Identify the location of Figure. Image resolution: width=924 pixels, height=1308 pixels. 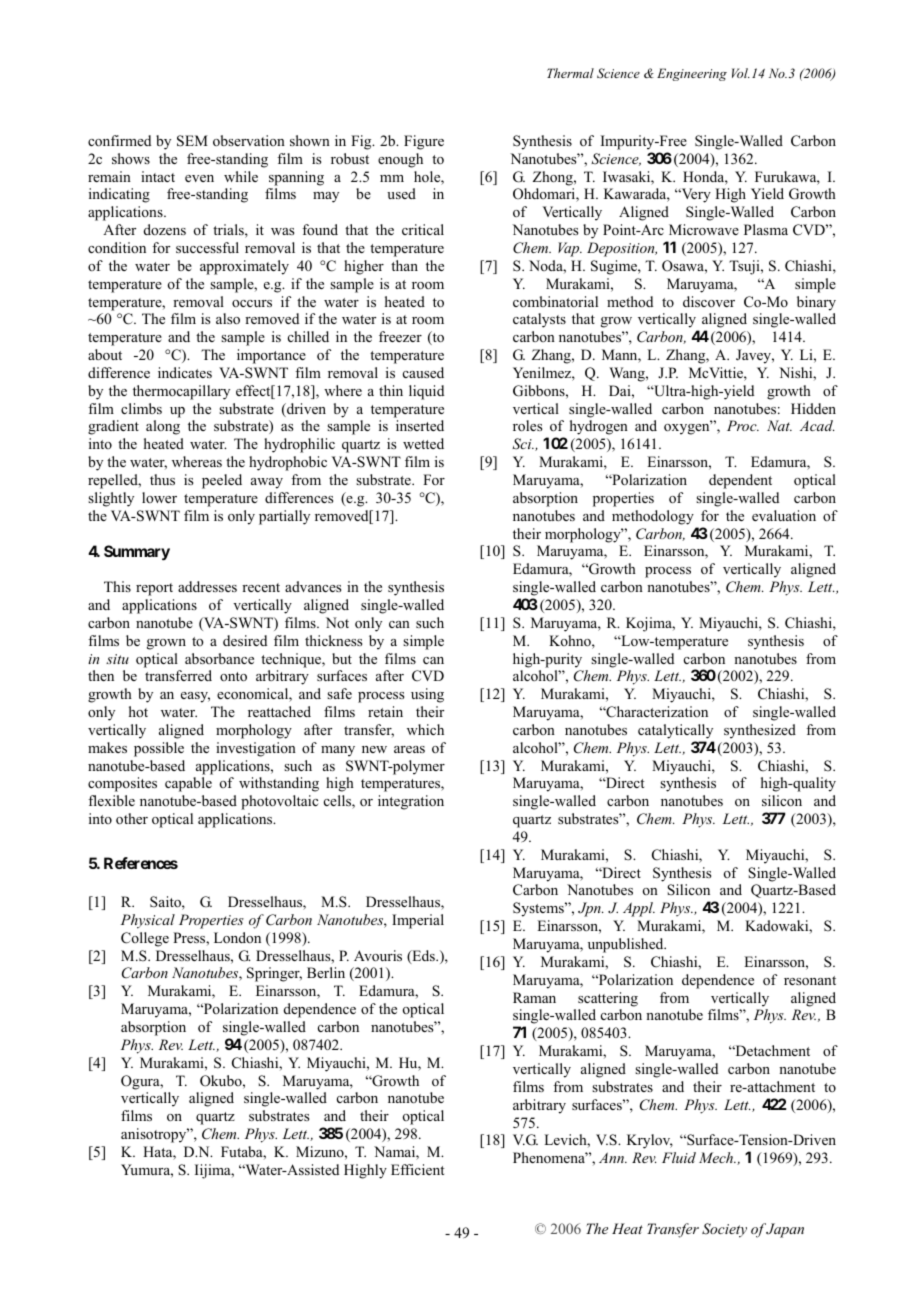
(424, 142).
